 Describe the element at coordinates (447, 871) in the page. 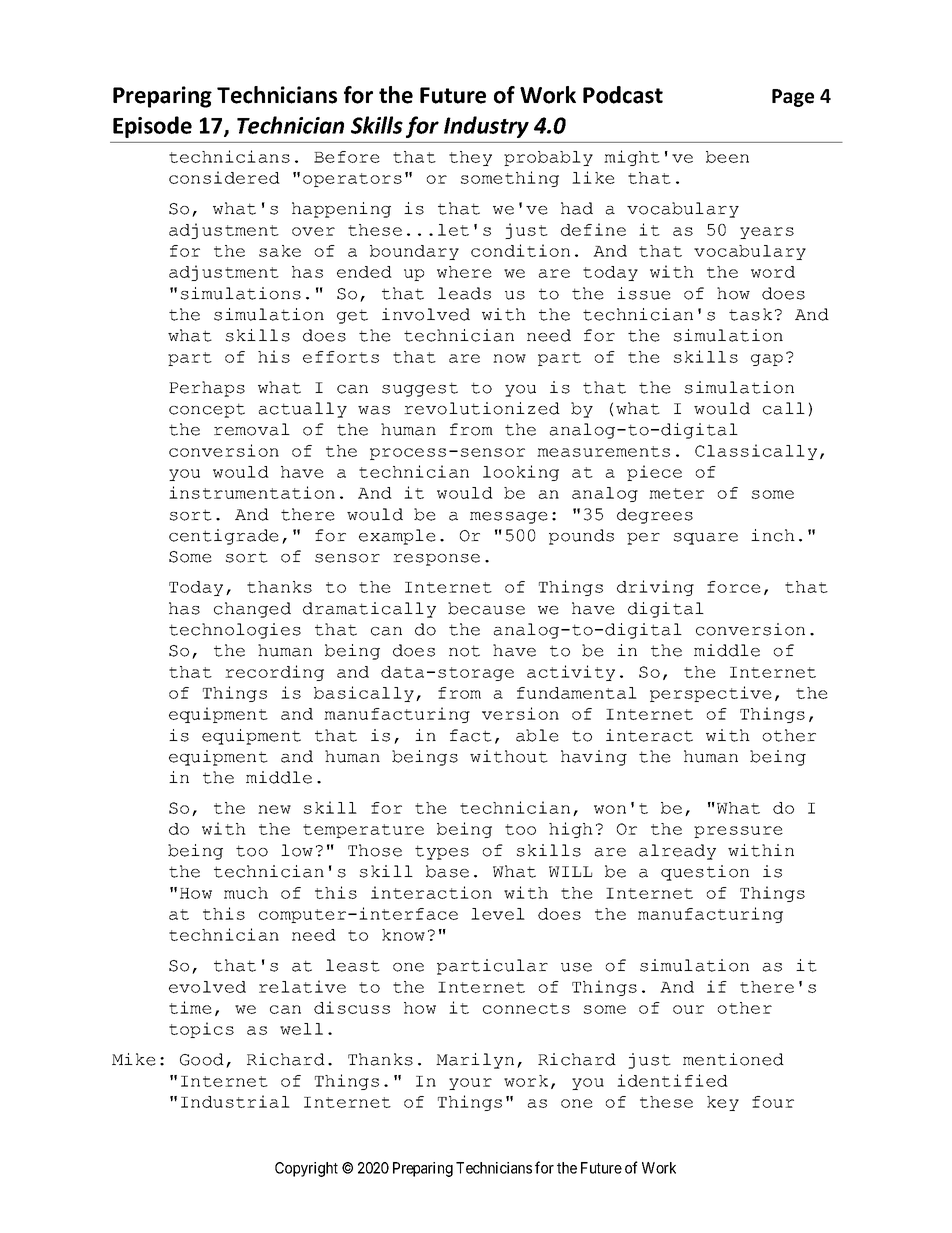

I see `base` at that location.
